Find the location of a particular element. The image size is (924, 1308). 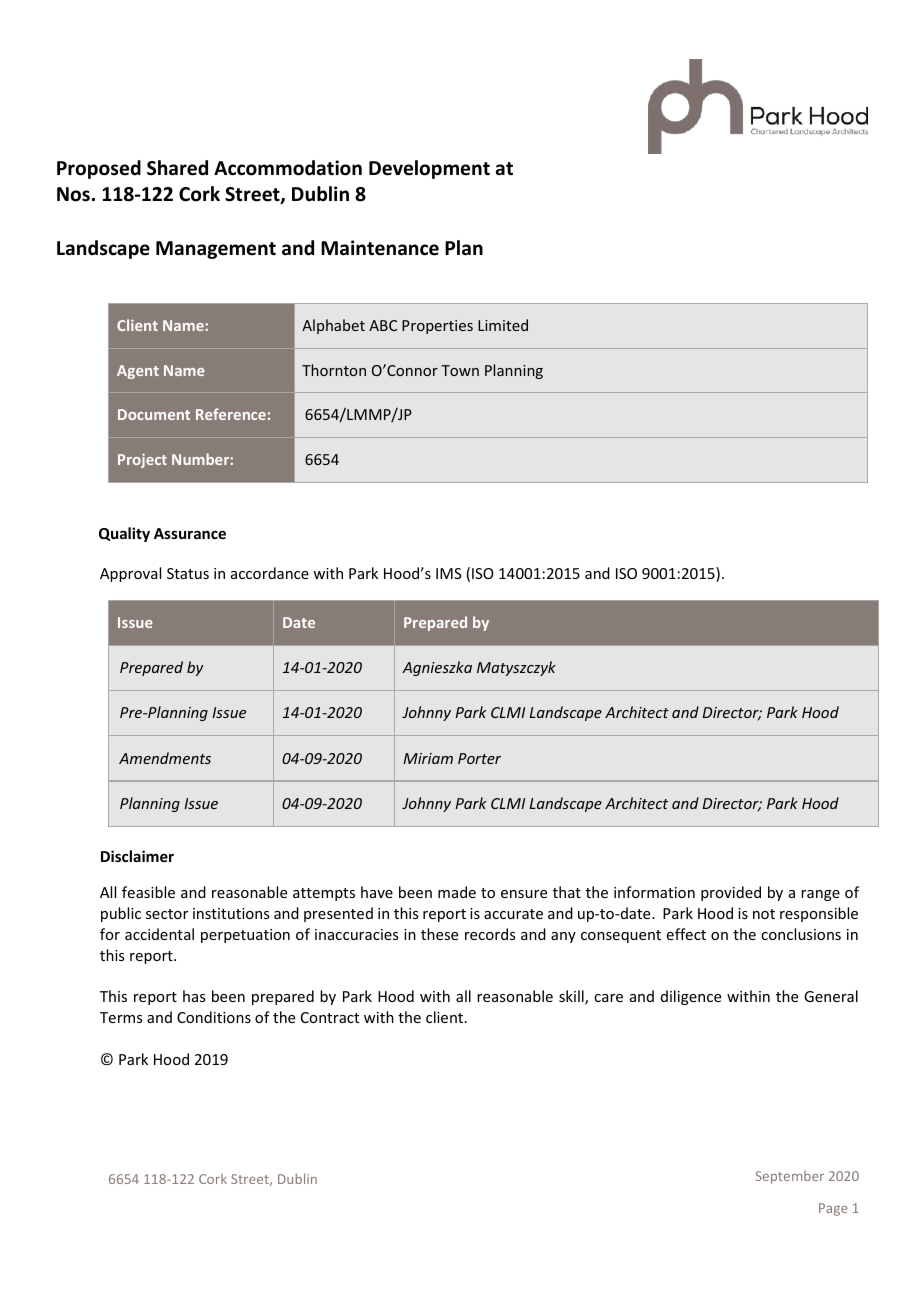

Limited is located at coordinates (503, 325).
